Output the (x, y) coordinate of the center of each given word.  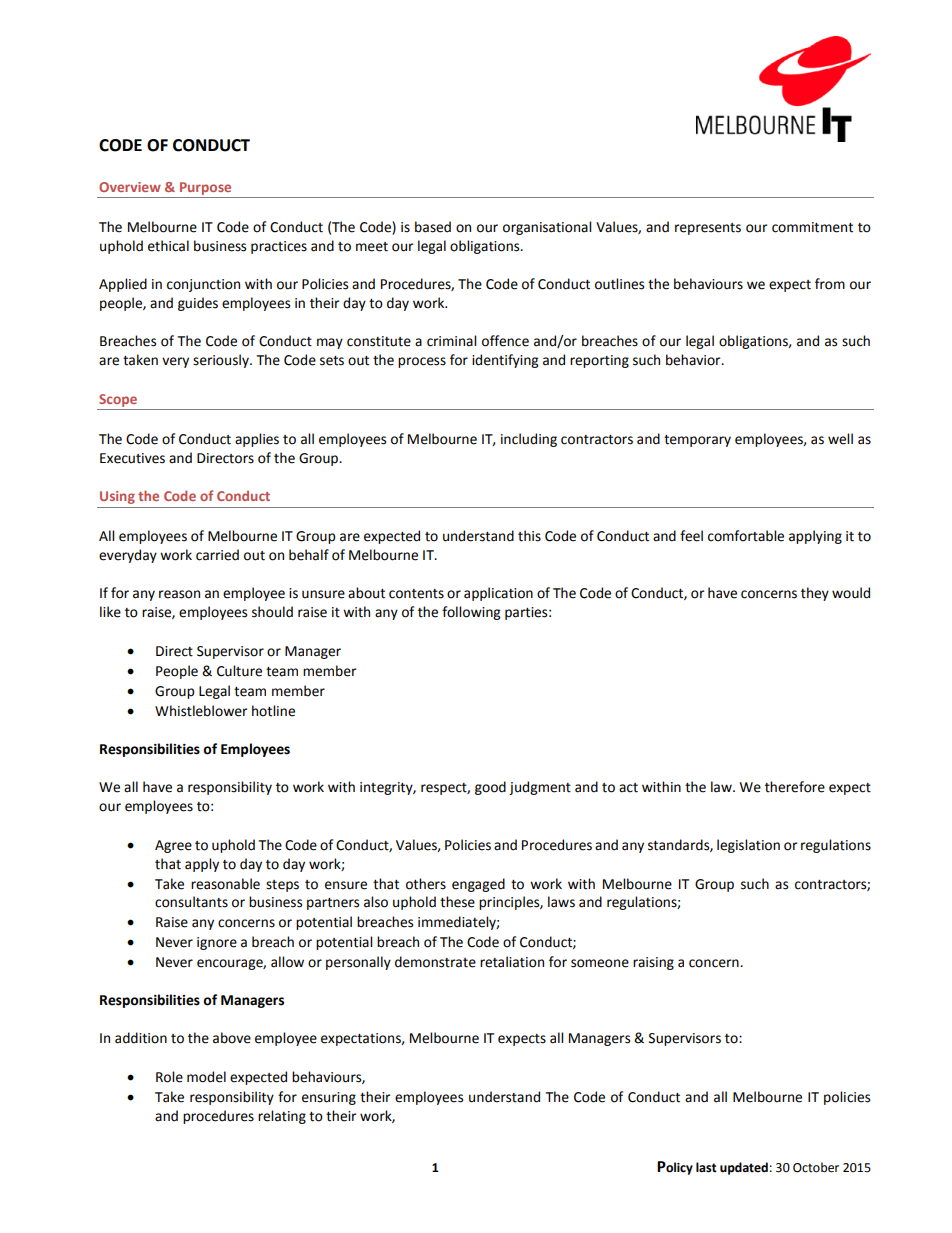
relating (282, 1117)
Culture (239, 671)
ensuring (329, 1098)
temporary (697, 441)
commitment (812, 227)
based (433, 227)
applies (257, 440)
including (529, 440)
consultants (191, 902)
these (457, 902)
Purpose (205, 188)
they (815, 594)
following (471, 613)
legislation (748, 846)
